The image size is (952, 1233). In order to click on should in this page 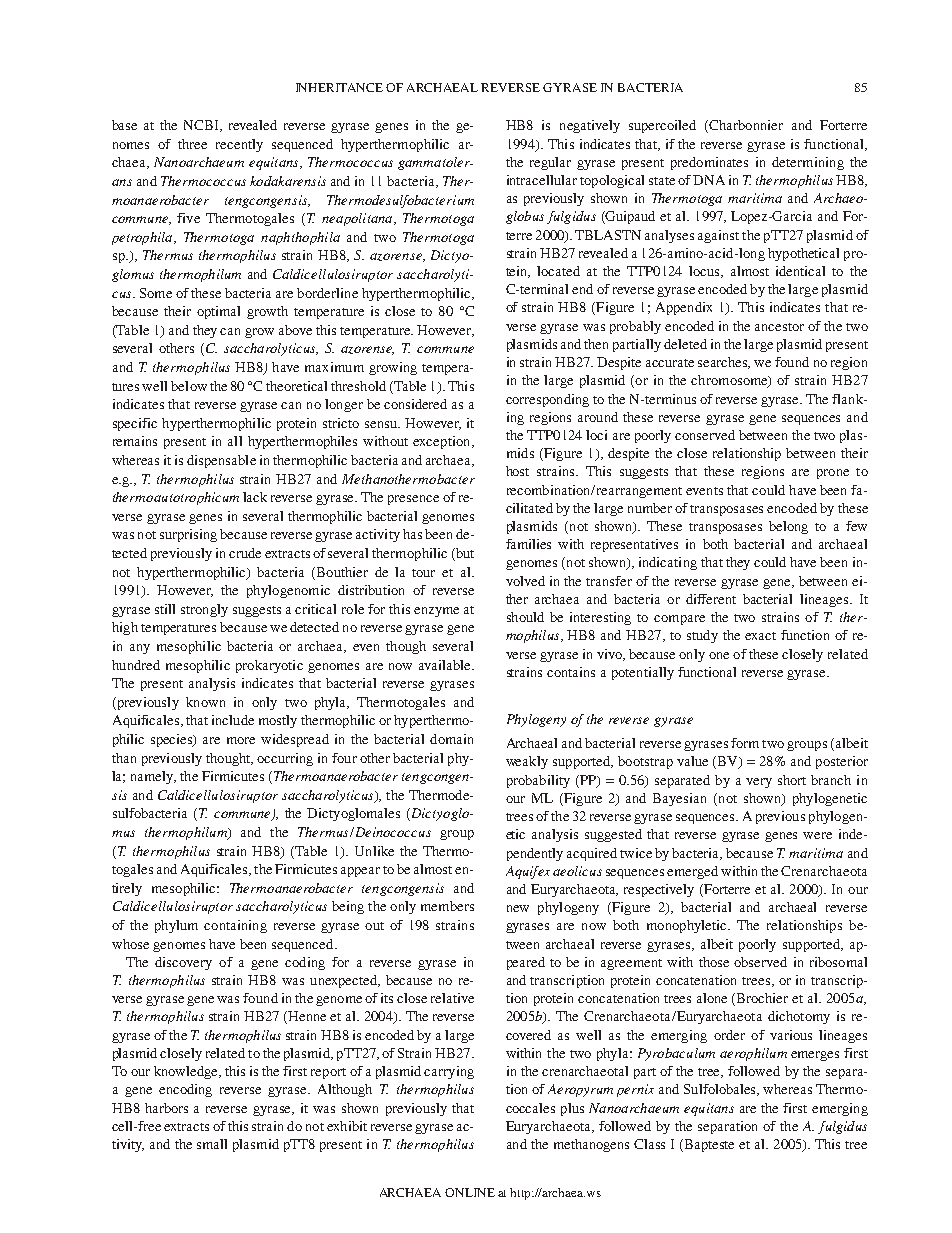, I will do `click(525, 617)`.
